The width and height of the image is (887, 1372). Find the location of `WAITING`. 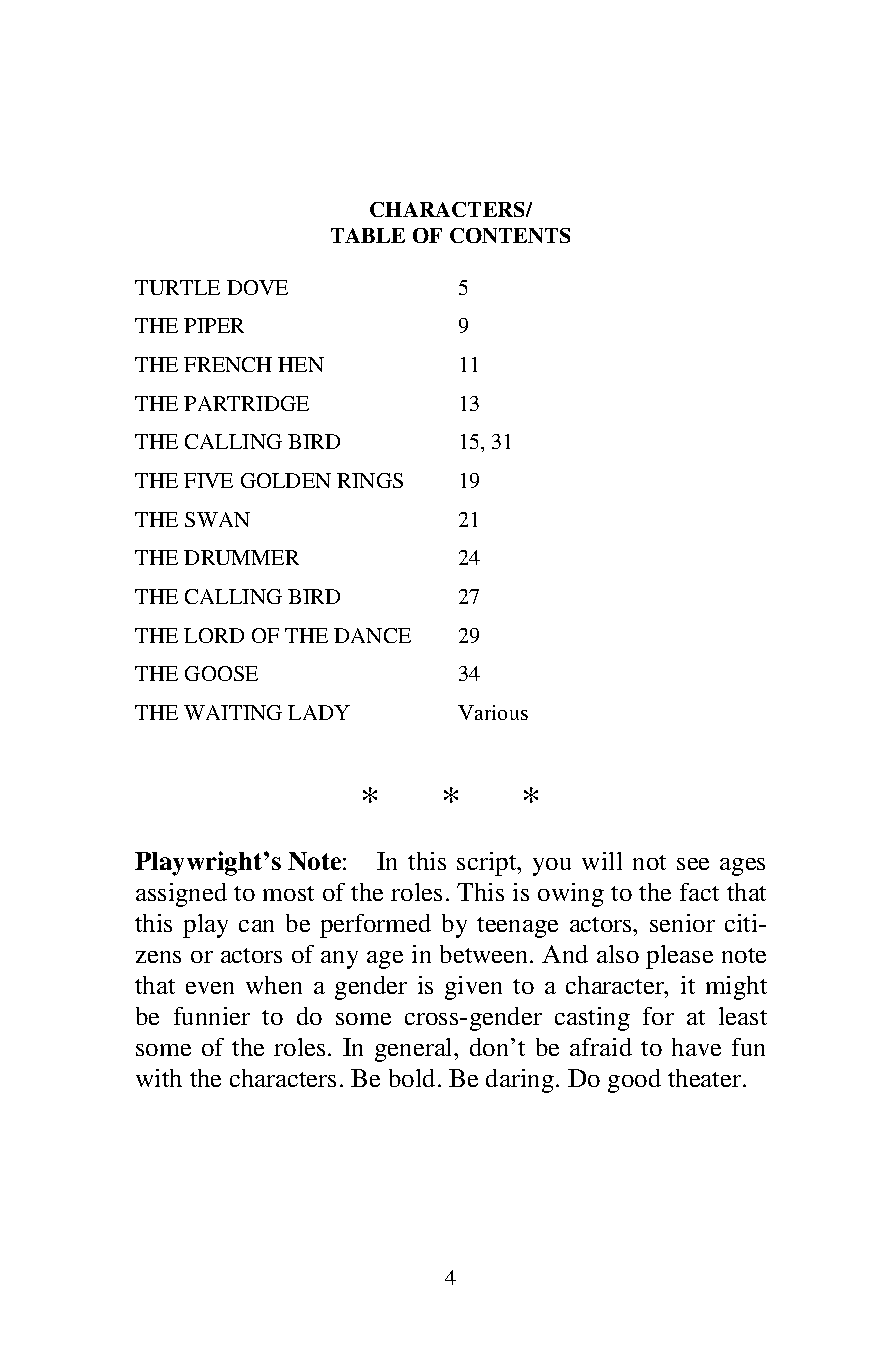

WAITING is located at coordinates (233, 712).
